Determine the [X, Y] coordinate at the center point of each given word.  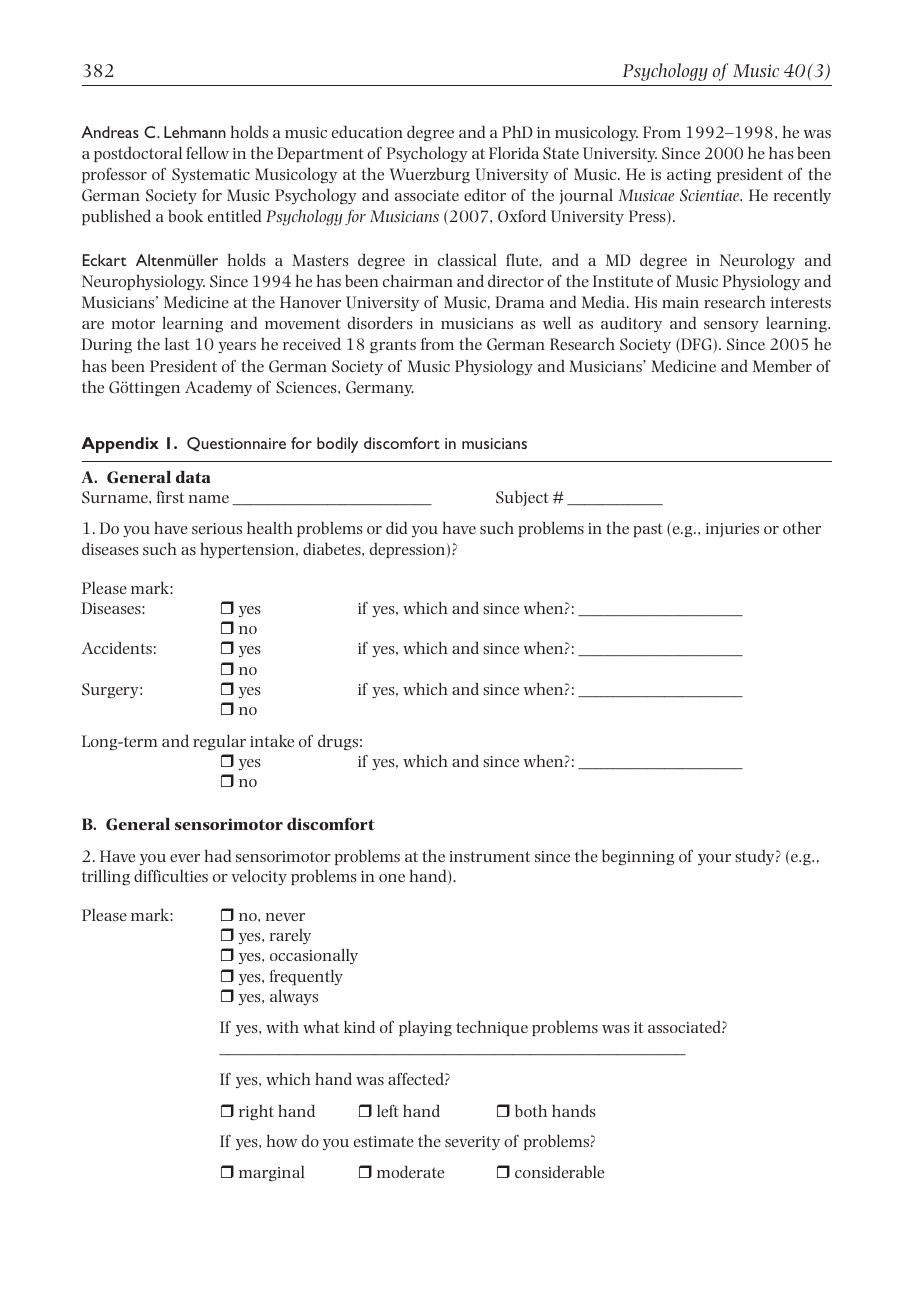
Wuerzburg [430, 175]
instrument [489, 856]
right [256, 1112]
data [193, 476]
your [714, 859]
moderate [410, 1172]
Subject [522, 498]
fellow [207, 153]
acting [689, 176]
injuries [732, 530]
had [218, 856]
